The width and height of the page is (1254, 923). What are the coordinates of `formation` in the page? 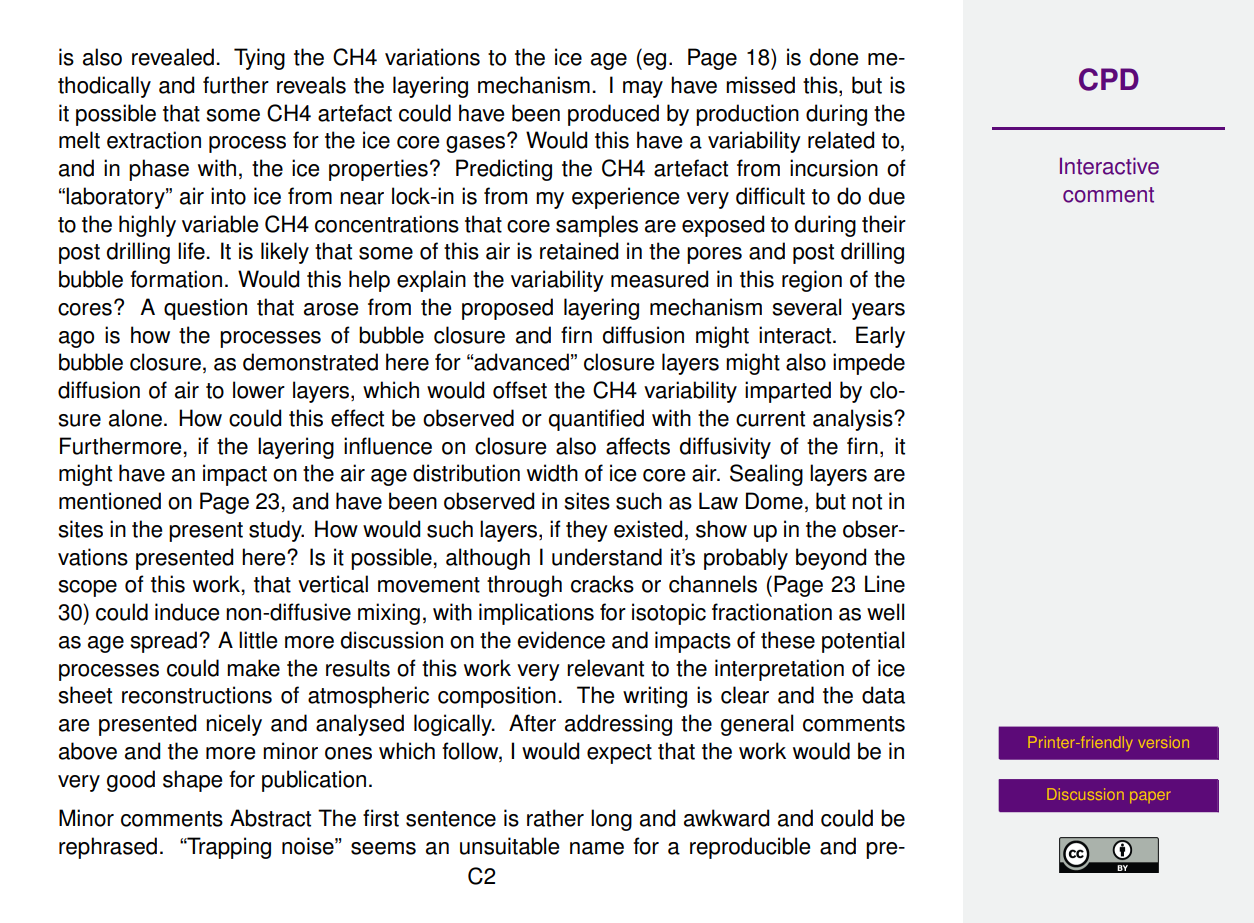 It's located at (176, 279).
